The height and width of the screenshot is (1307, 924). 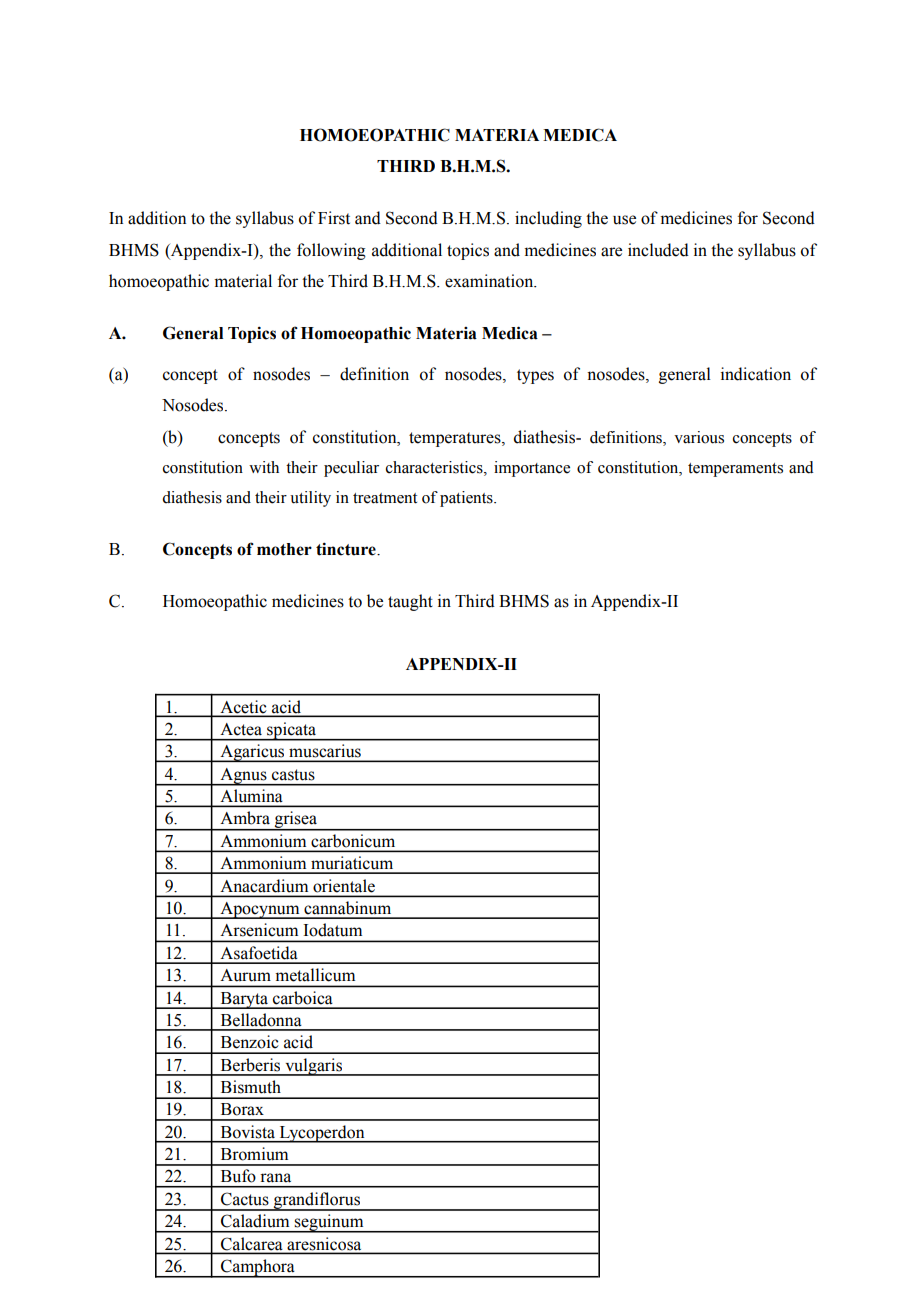 I want to click on temperaments, so click(x=735, y=470).
